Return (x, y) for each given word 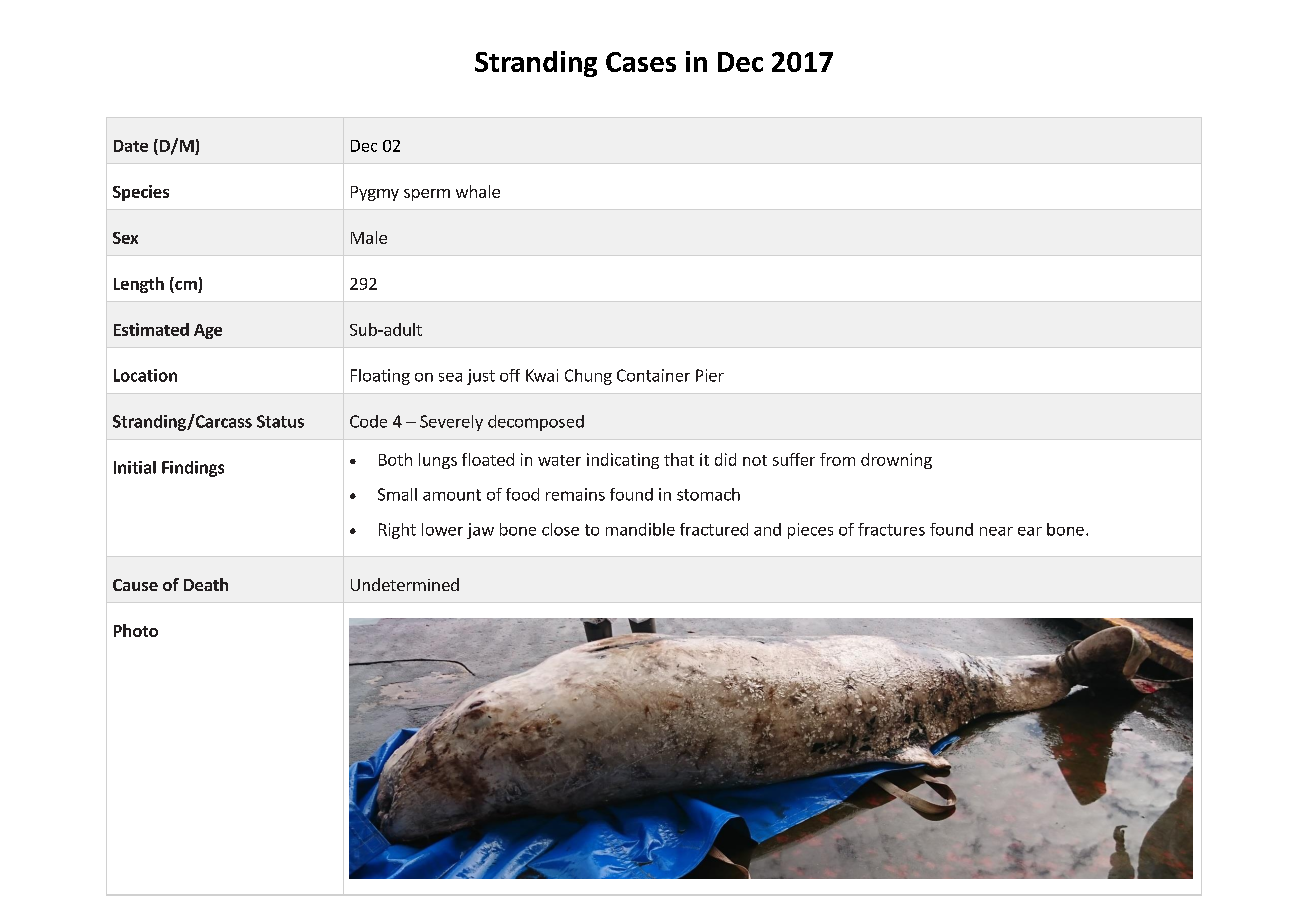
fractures (891, 529)
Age (208, 331)
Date (131, 146)
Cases (641, 62)
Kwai (542, 375)
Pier (710, 375)
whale (478, 191)
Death (206, 584)
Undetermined (405, 584)
